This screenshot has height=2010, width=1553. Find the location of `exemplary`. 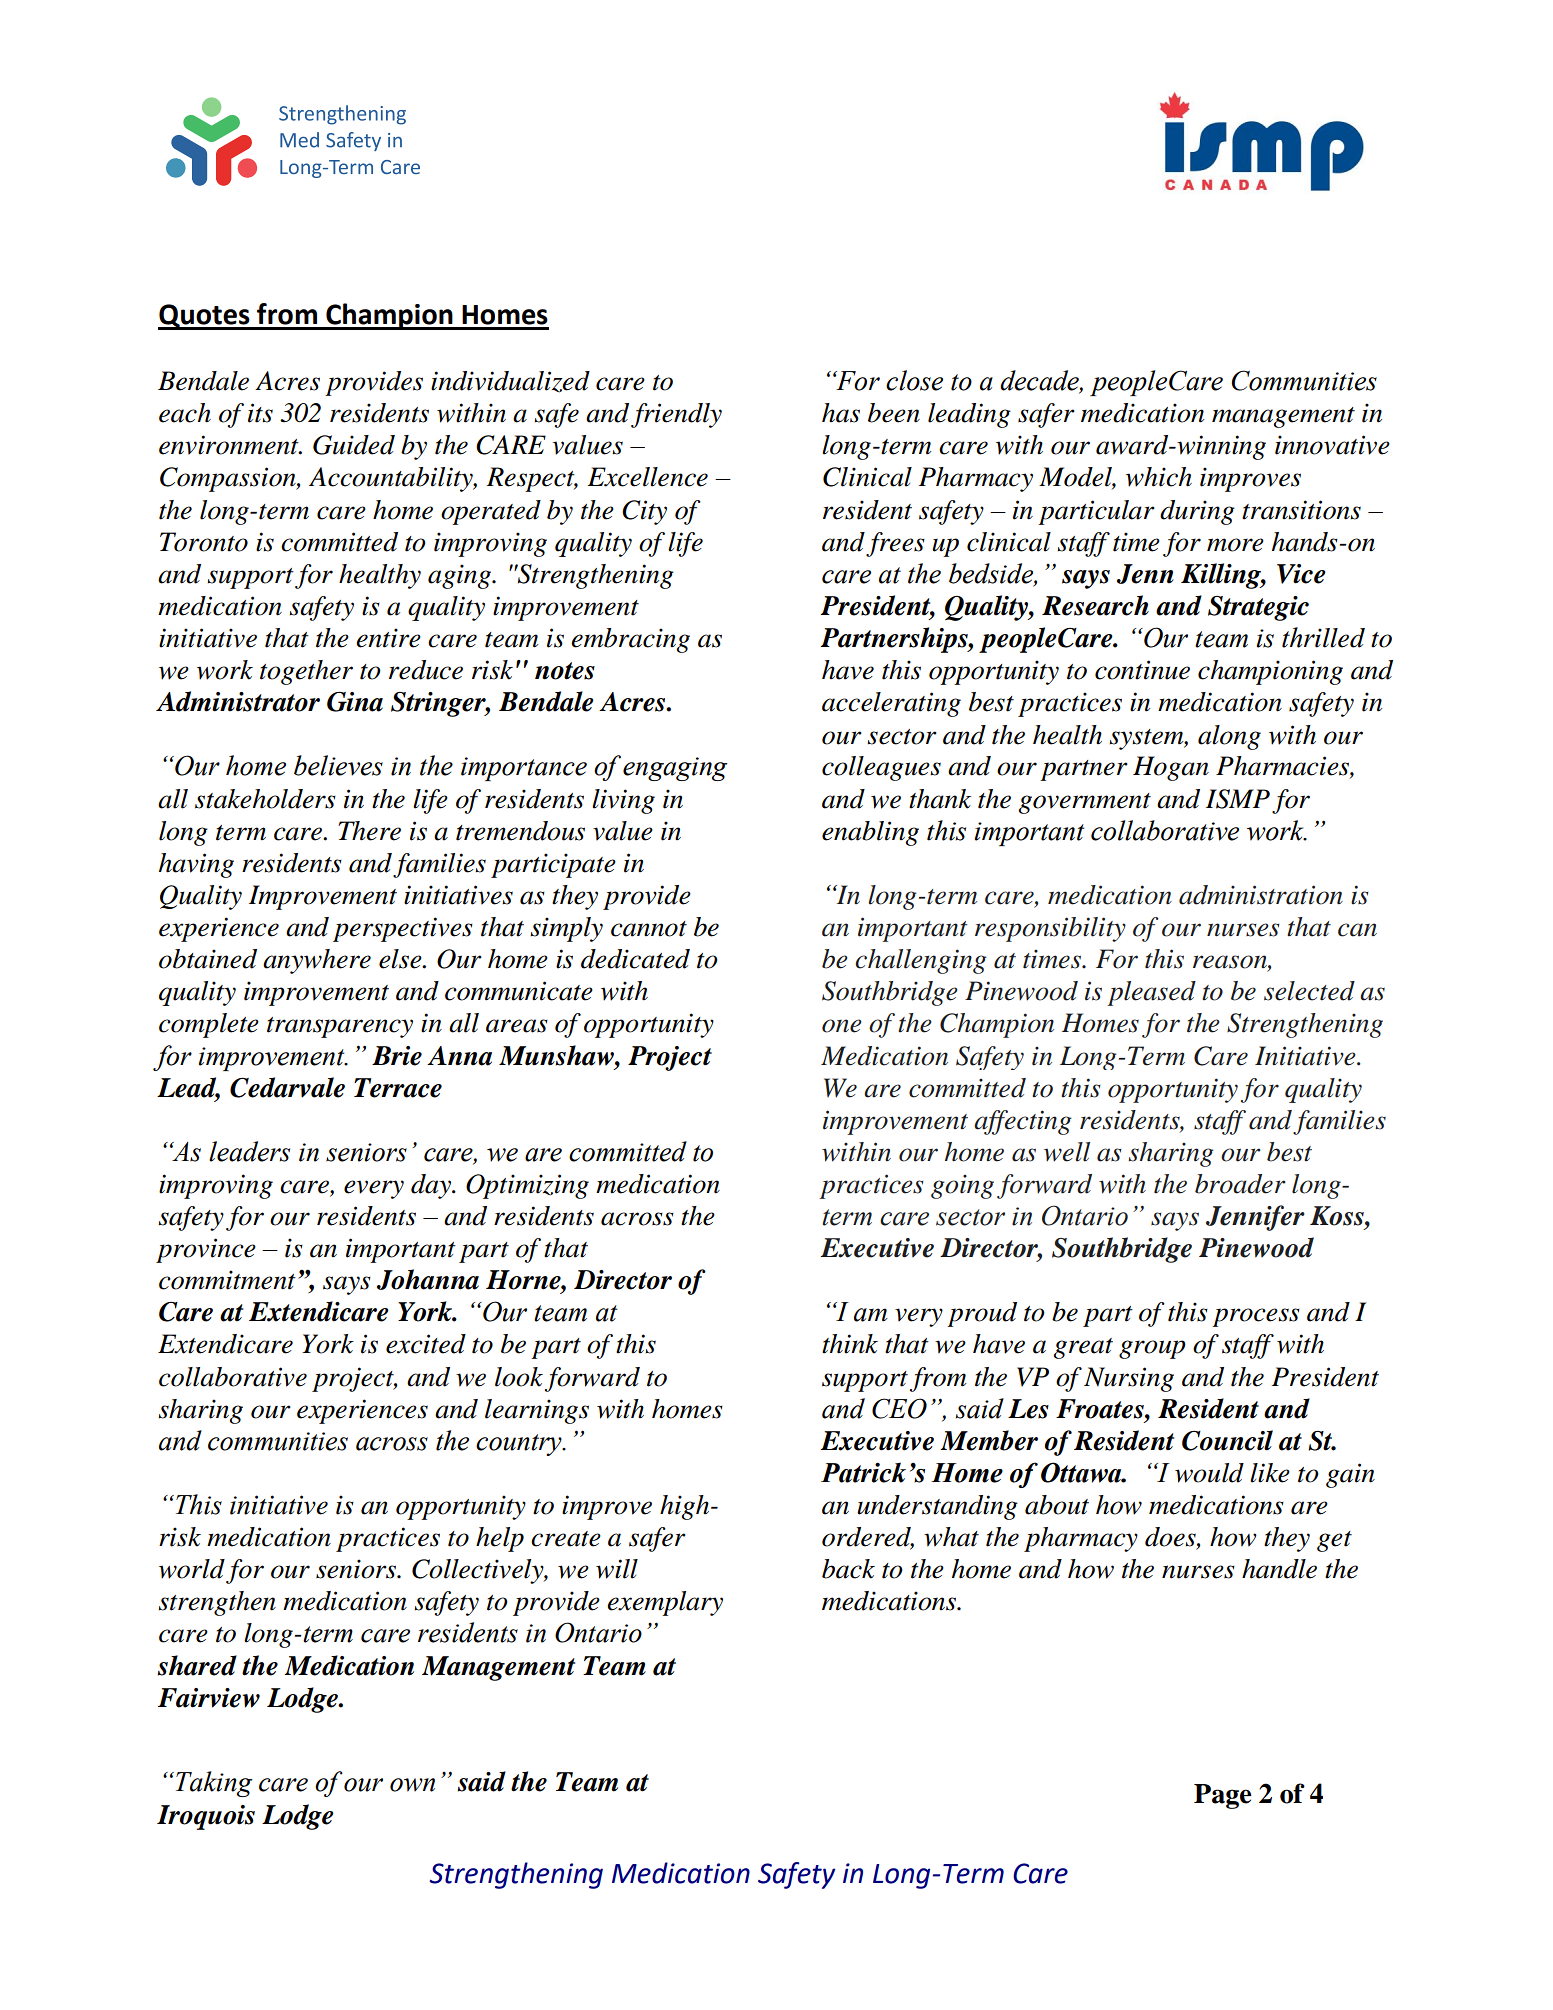

exemplary is located at coordinates (665, 1603).
